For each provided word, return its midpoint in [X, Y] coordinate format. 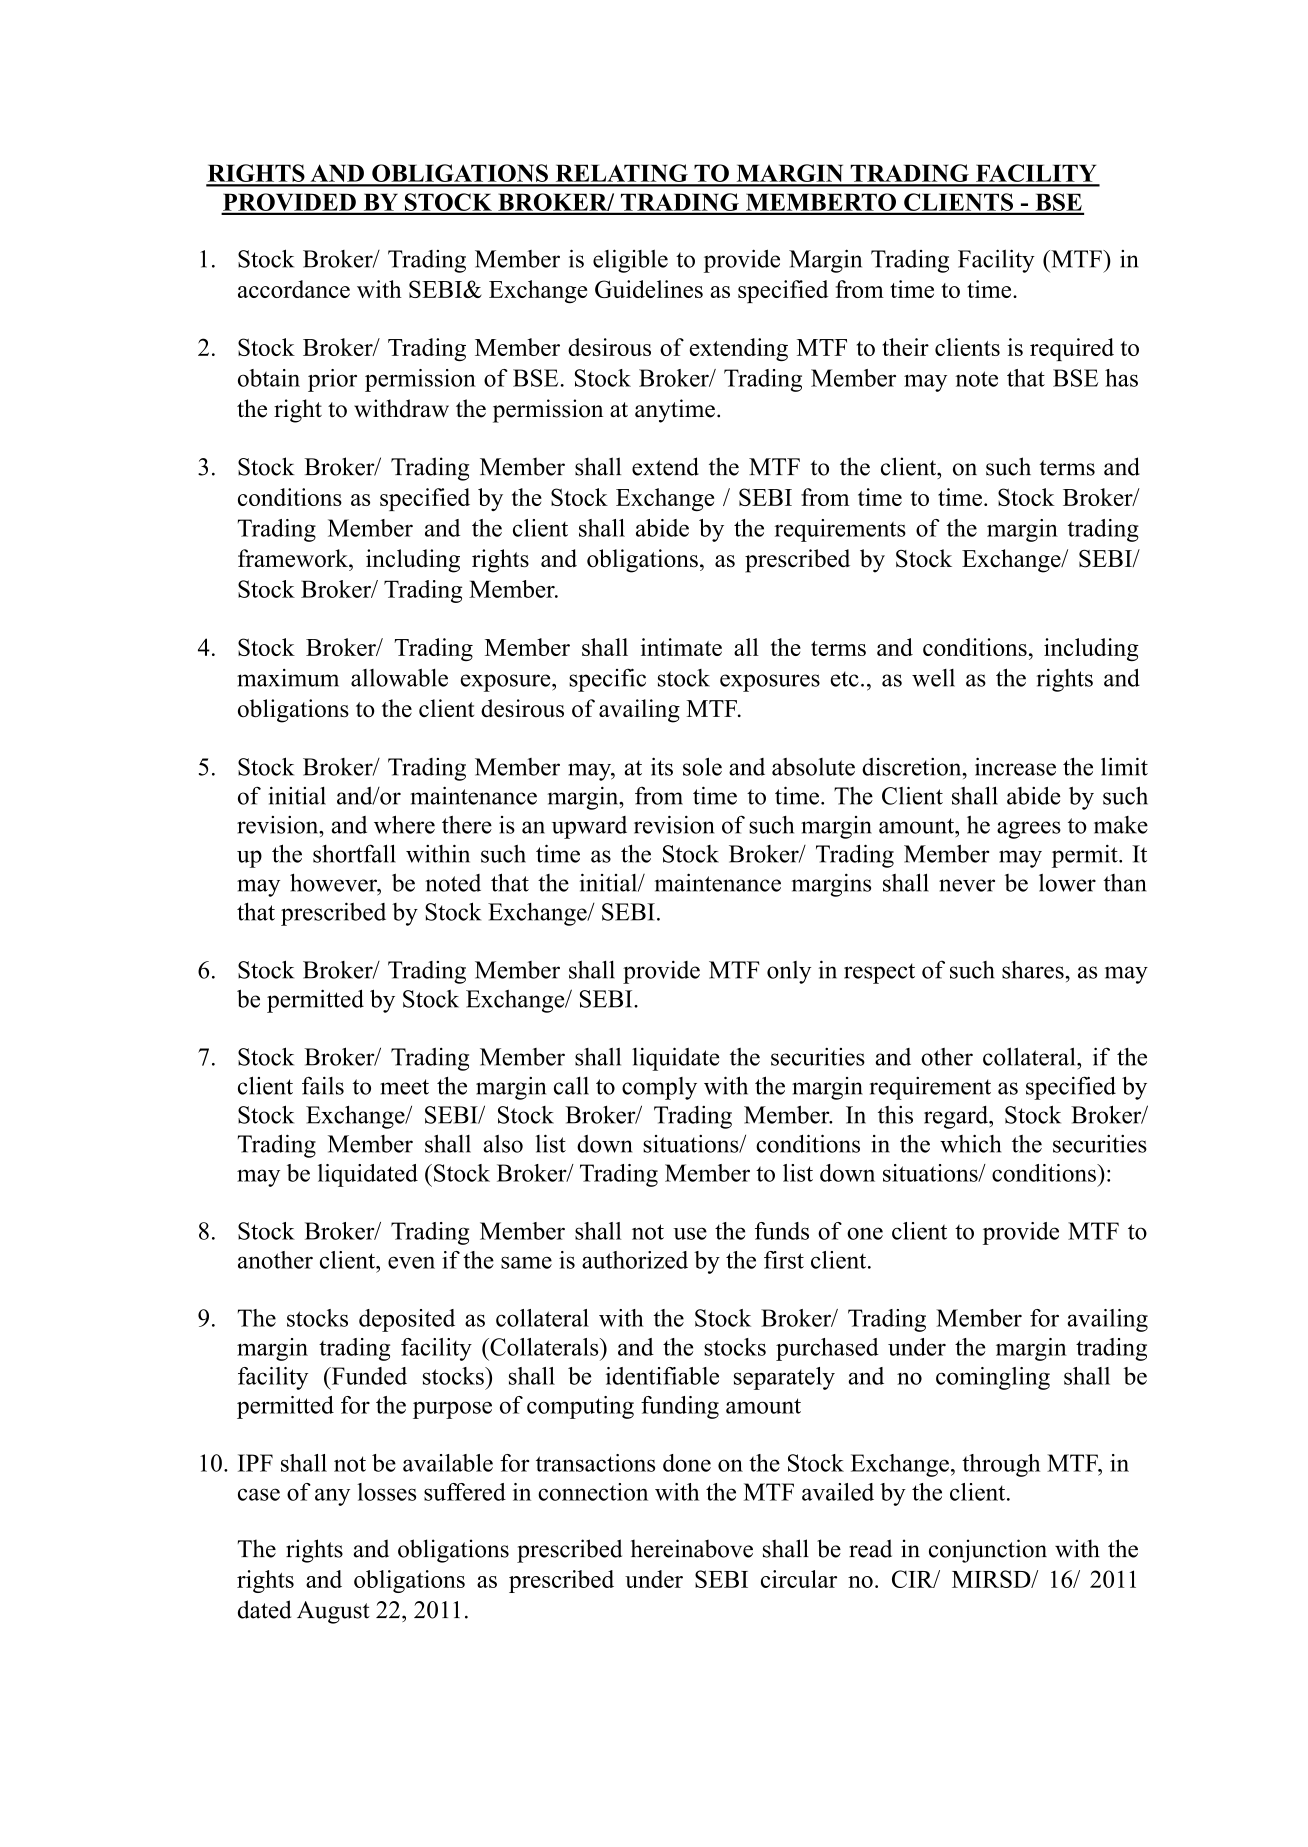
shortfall [354, 853]
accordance [294, 289]
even [411, 1262]
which [970, 1143]
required [1072, 349]
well [933, 678]
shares [1034, 970]
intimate [681, 647]
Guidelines [649, 289]
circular [799, 1579]
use [690, 1233]
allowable [399, 677]
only [789, 972]
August [333, 1612]
